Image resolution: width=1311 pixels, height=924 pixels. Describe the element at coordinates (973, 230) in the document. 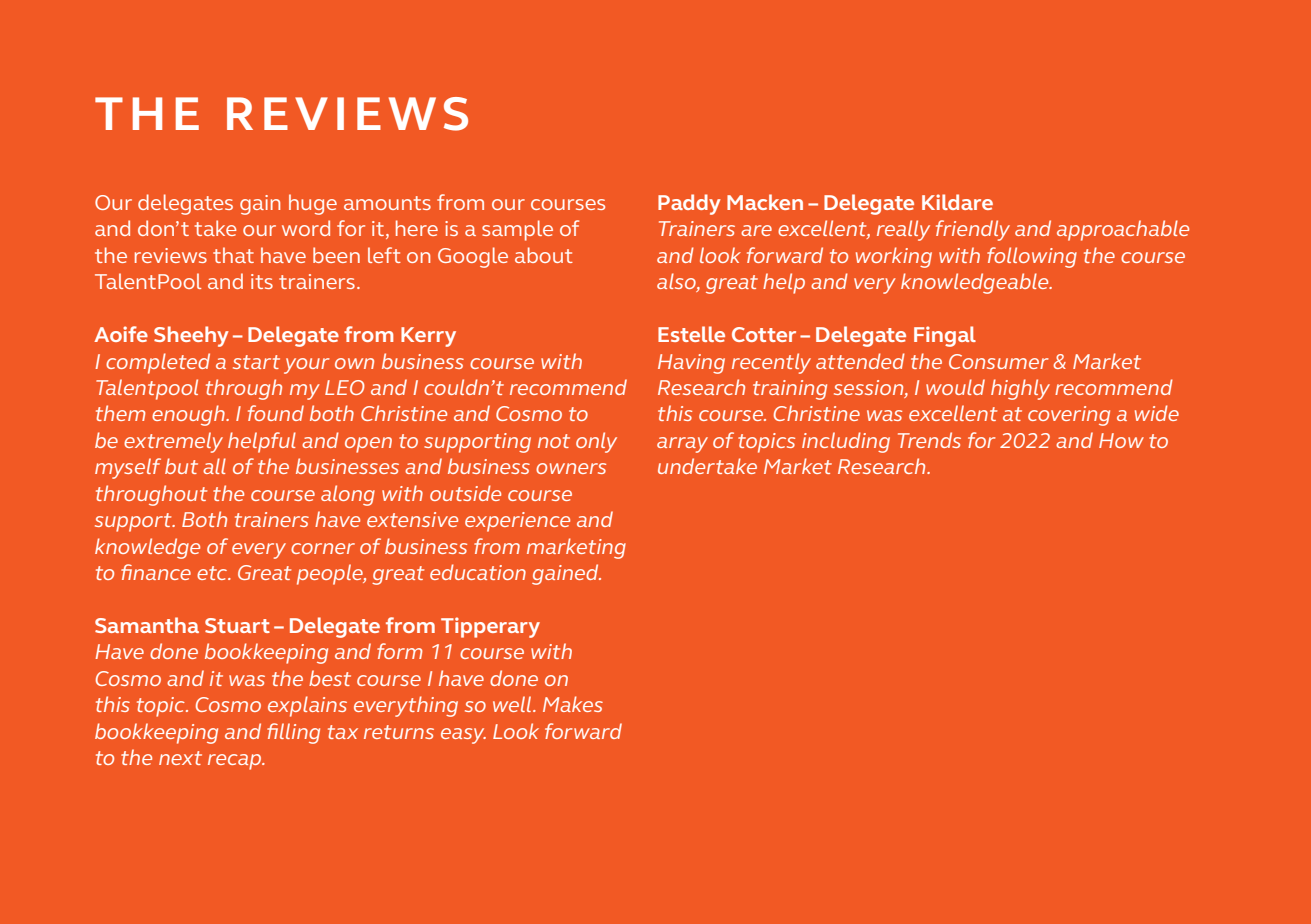

I see `friendly` at that location.
